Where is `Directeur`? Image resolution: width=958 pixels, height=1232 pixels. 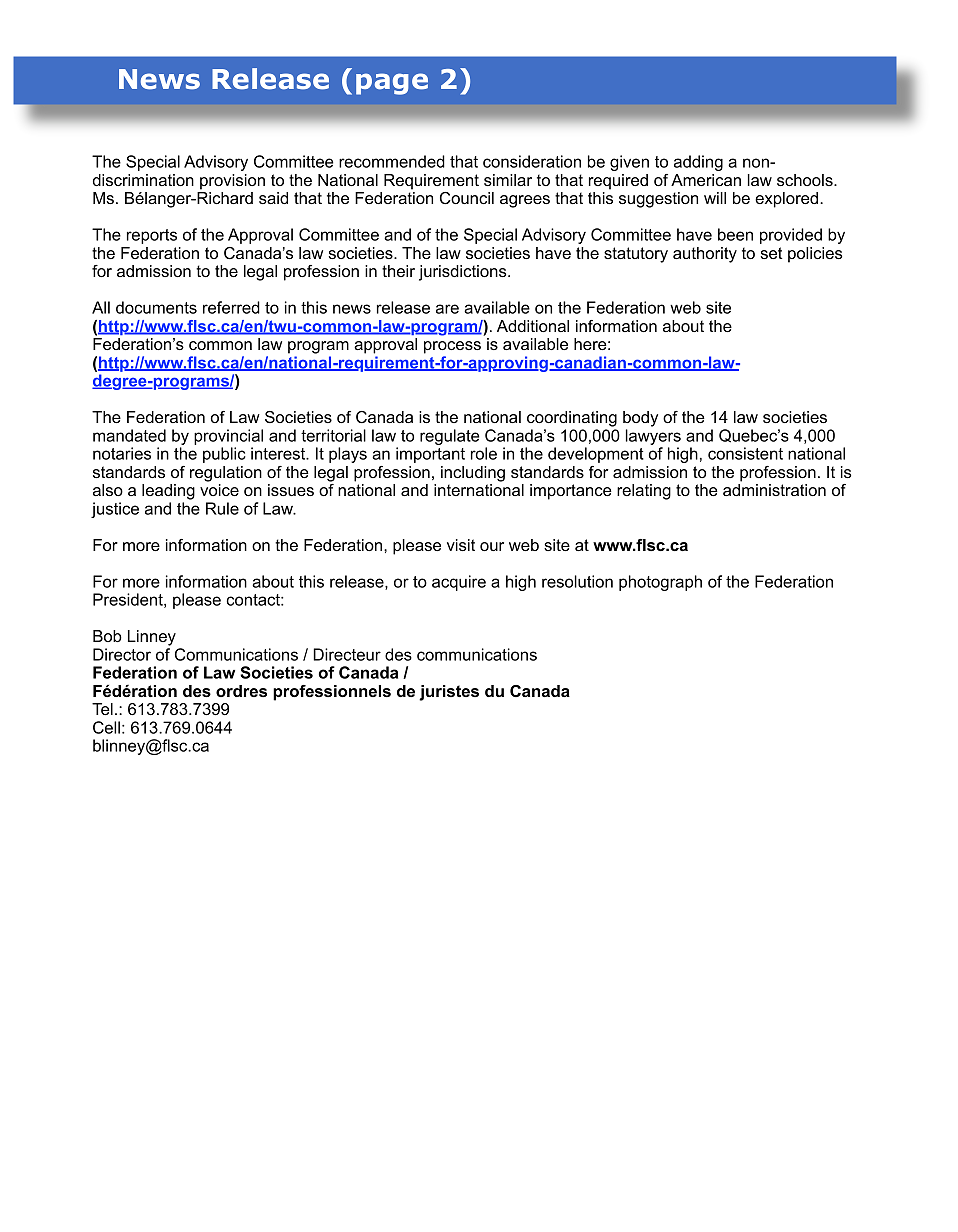
Directeur is located at coordinates (347, 654).
